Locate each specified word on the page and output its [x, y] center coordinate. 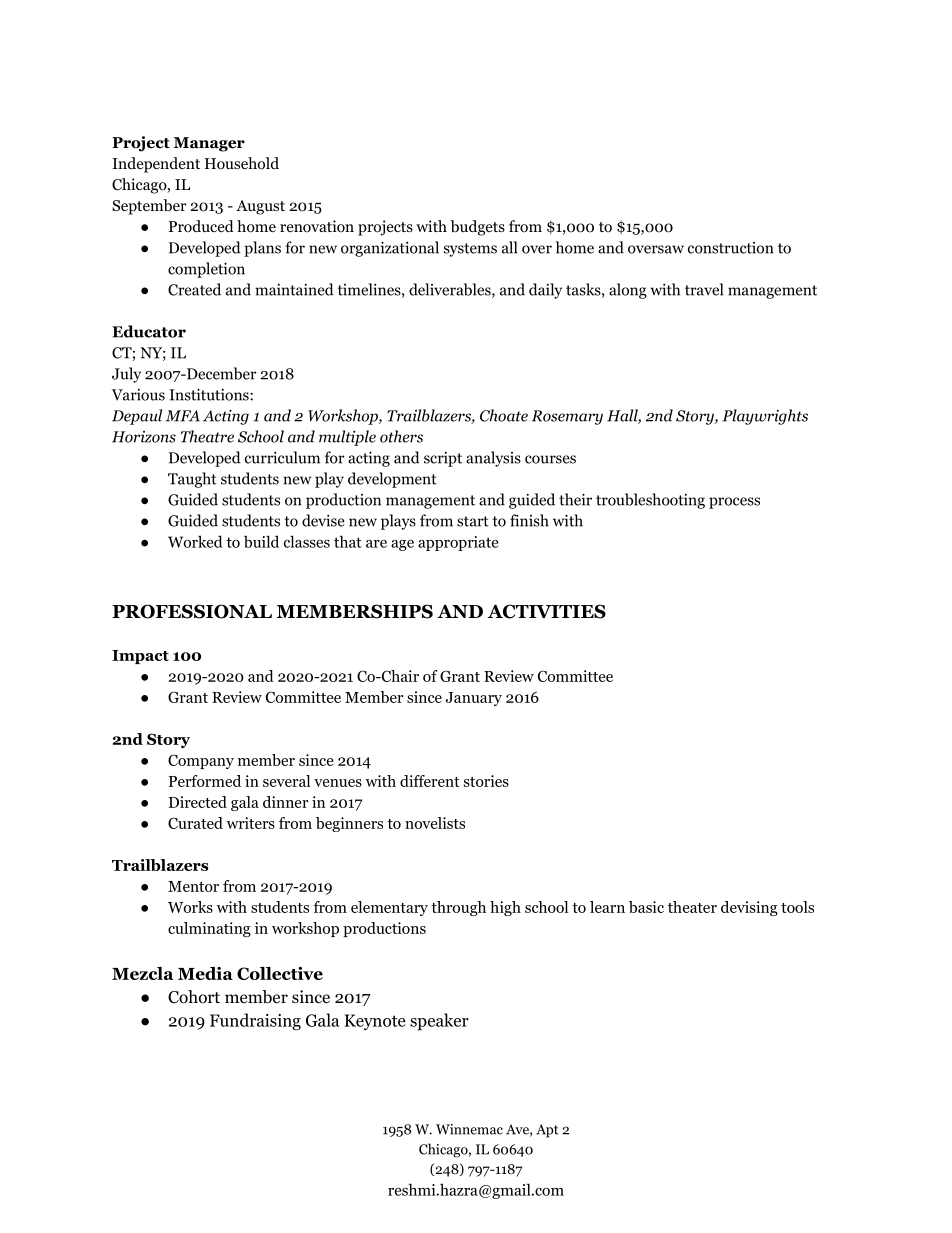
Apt [547, 1131]
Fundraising [255, 1022]
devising [749, 908]
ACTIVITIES [546, 611]
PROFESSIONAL [192, 611]
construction [730, 248]
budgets [477, 228]
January [474, 699]
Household [242, 163]
